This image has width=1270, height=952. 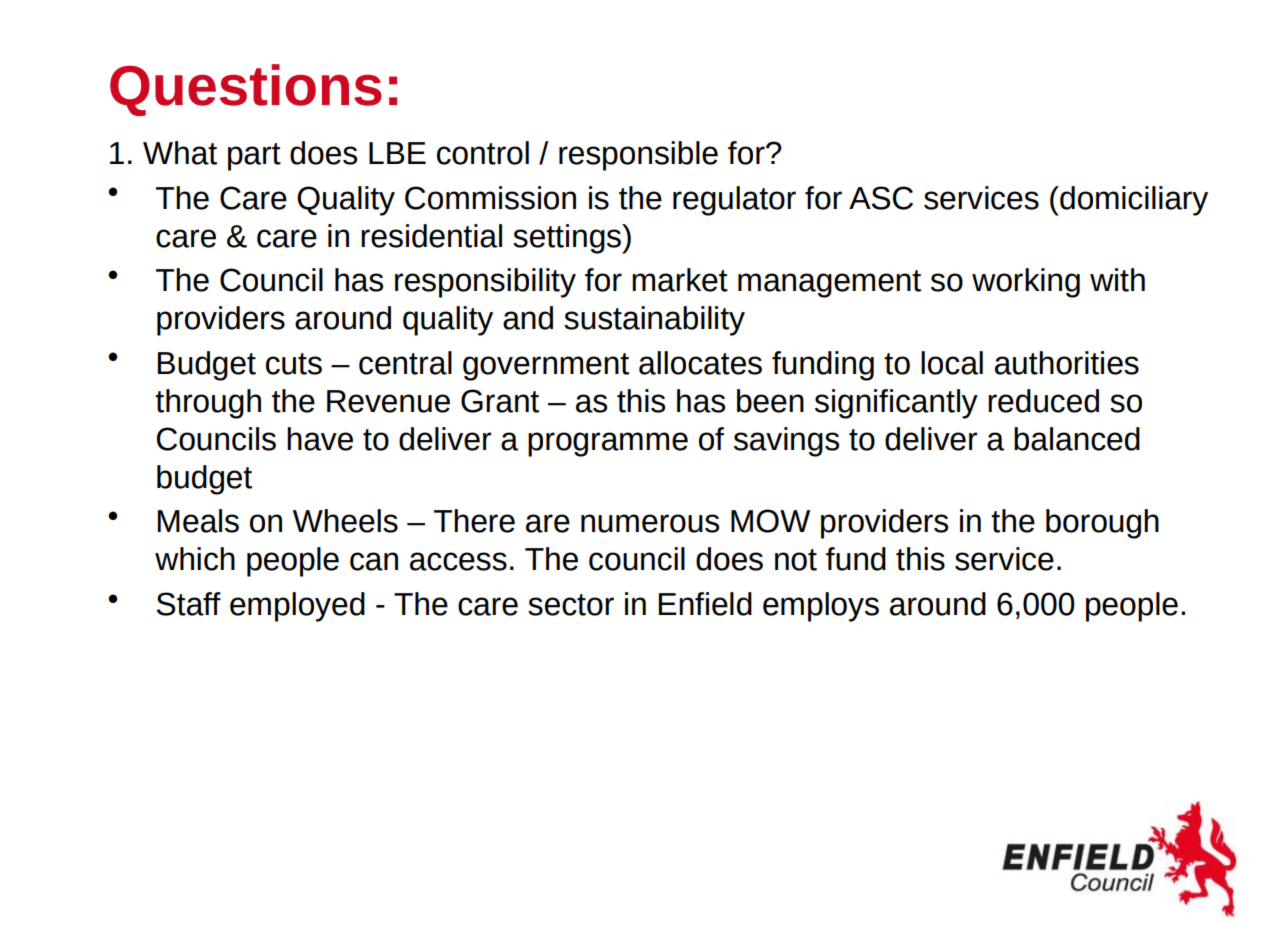 What do you see at coordinates (246, 90) in the image?
I see `Questions` at bounding box center [246, 90].
